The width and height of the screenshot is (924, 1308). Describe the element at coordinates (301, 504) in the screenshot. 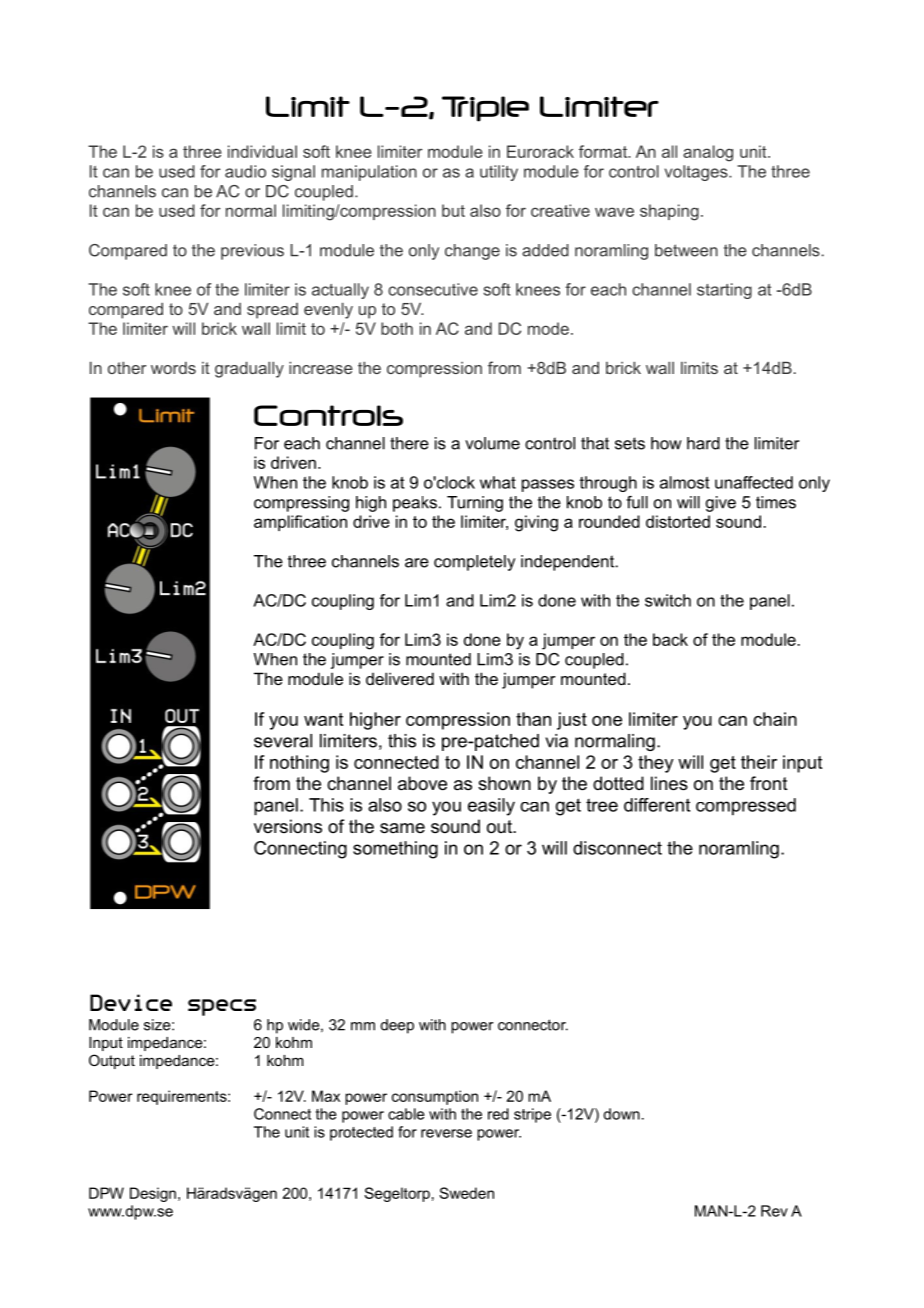

I see `compressing` at that location.
